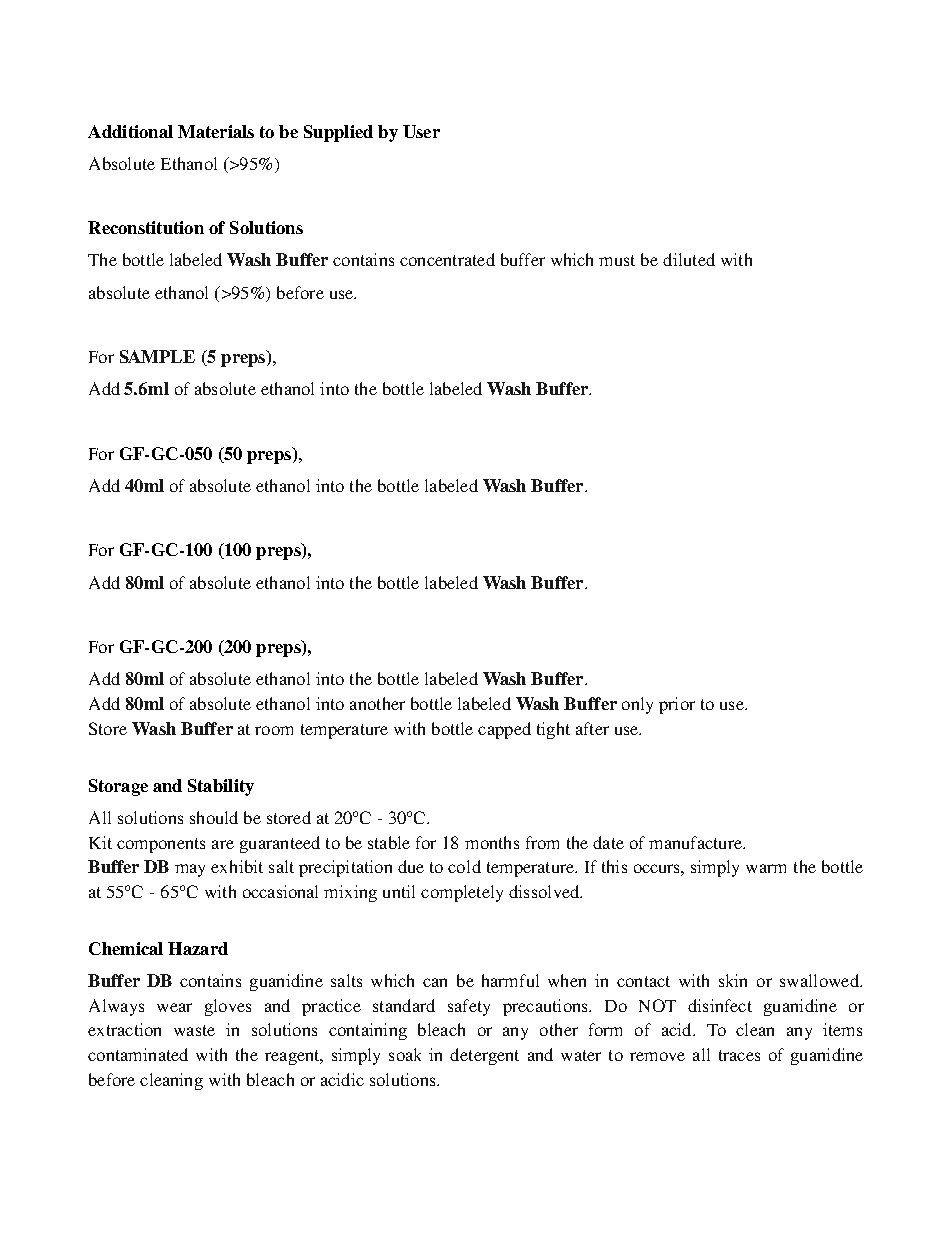 The height and width of the screenshot is (1233, 952). I want to click on User, so click(421, 131).
